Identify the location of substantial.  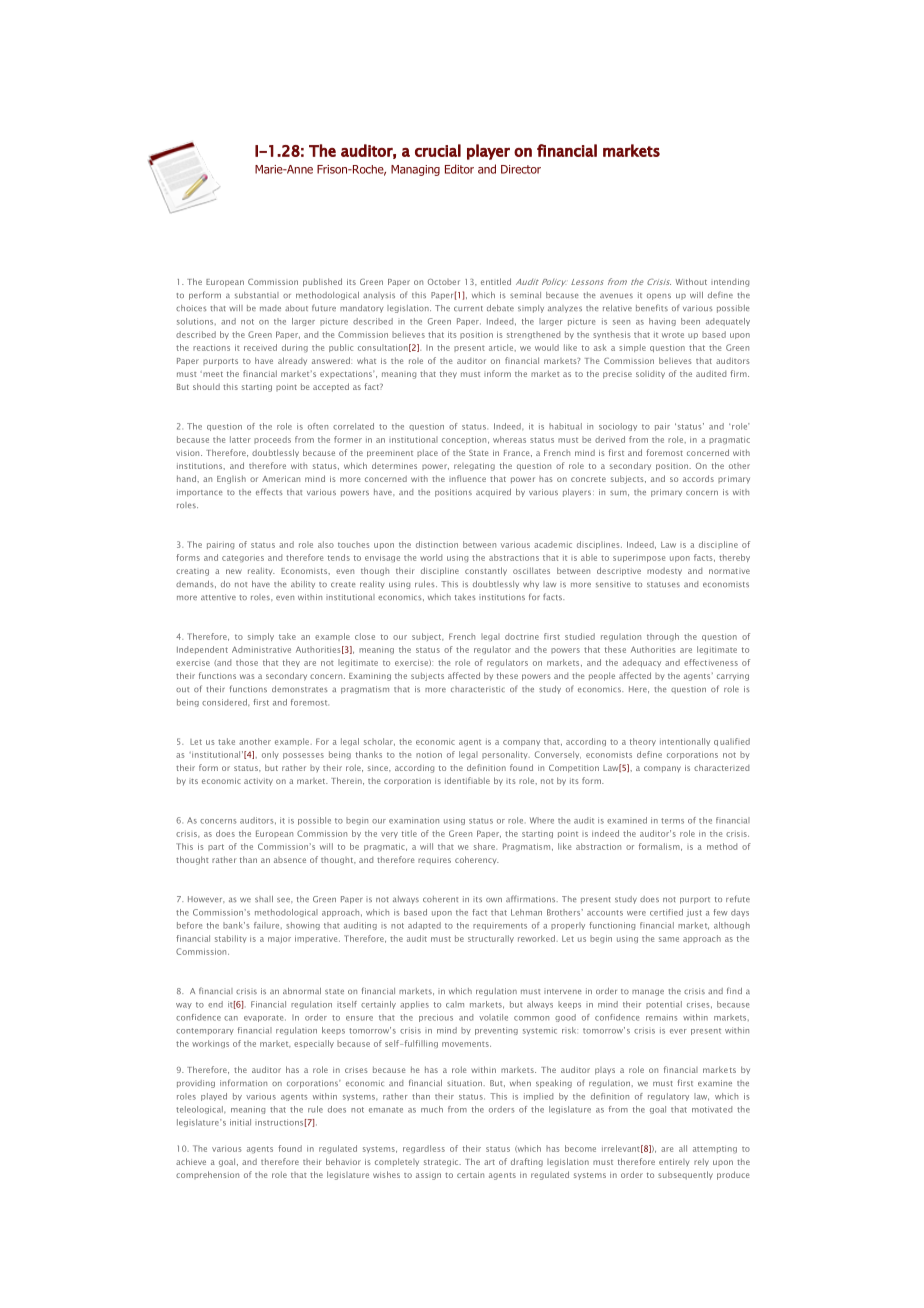
(257, 295).
